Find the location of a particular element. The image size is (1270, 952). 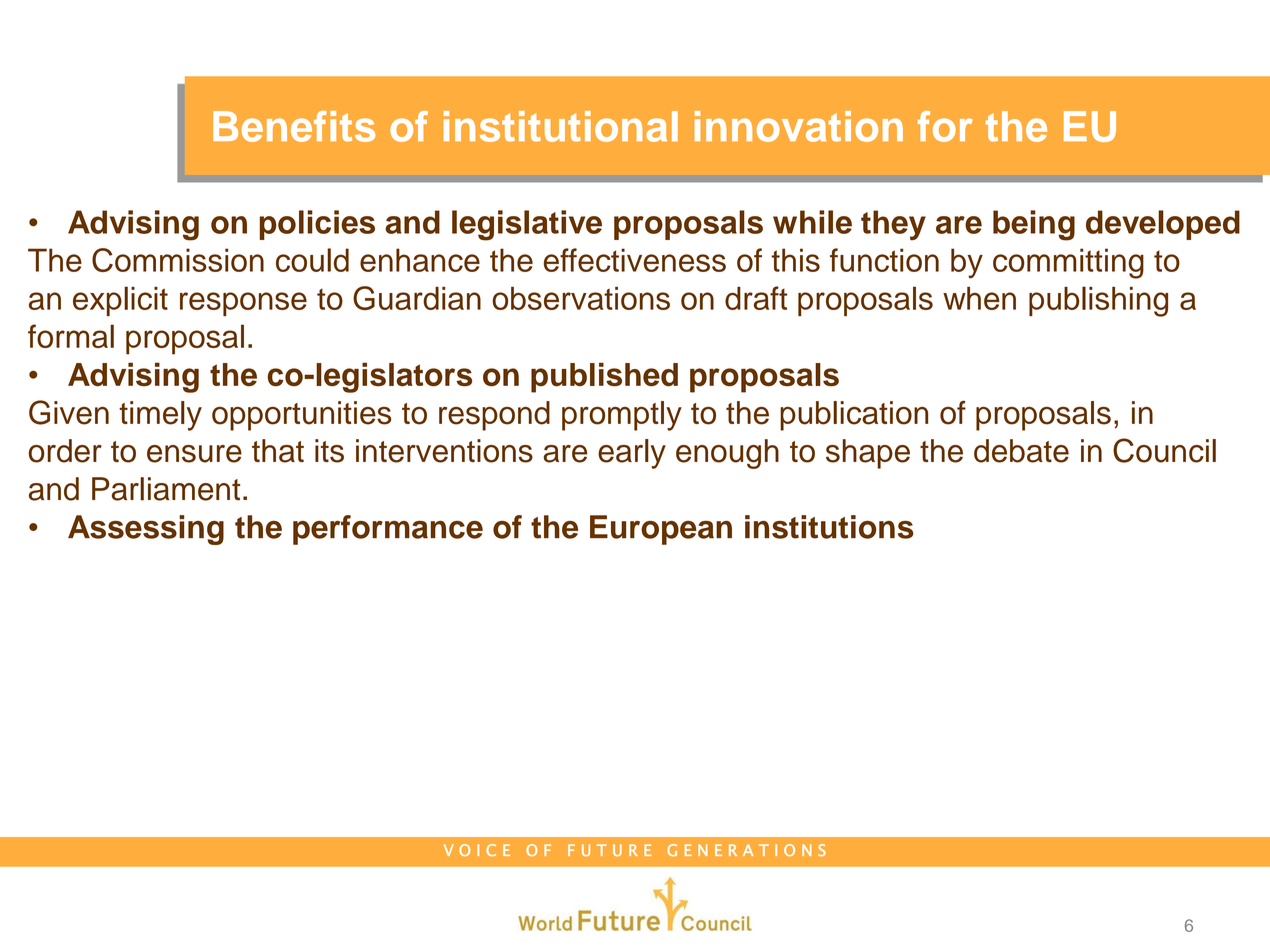

Benefits is located at coordinates (294, 126).
